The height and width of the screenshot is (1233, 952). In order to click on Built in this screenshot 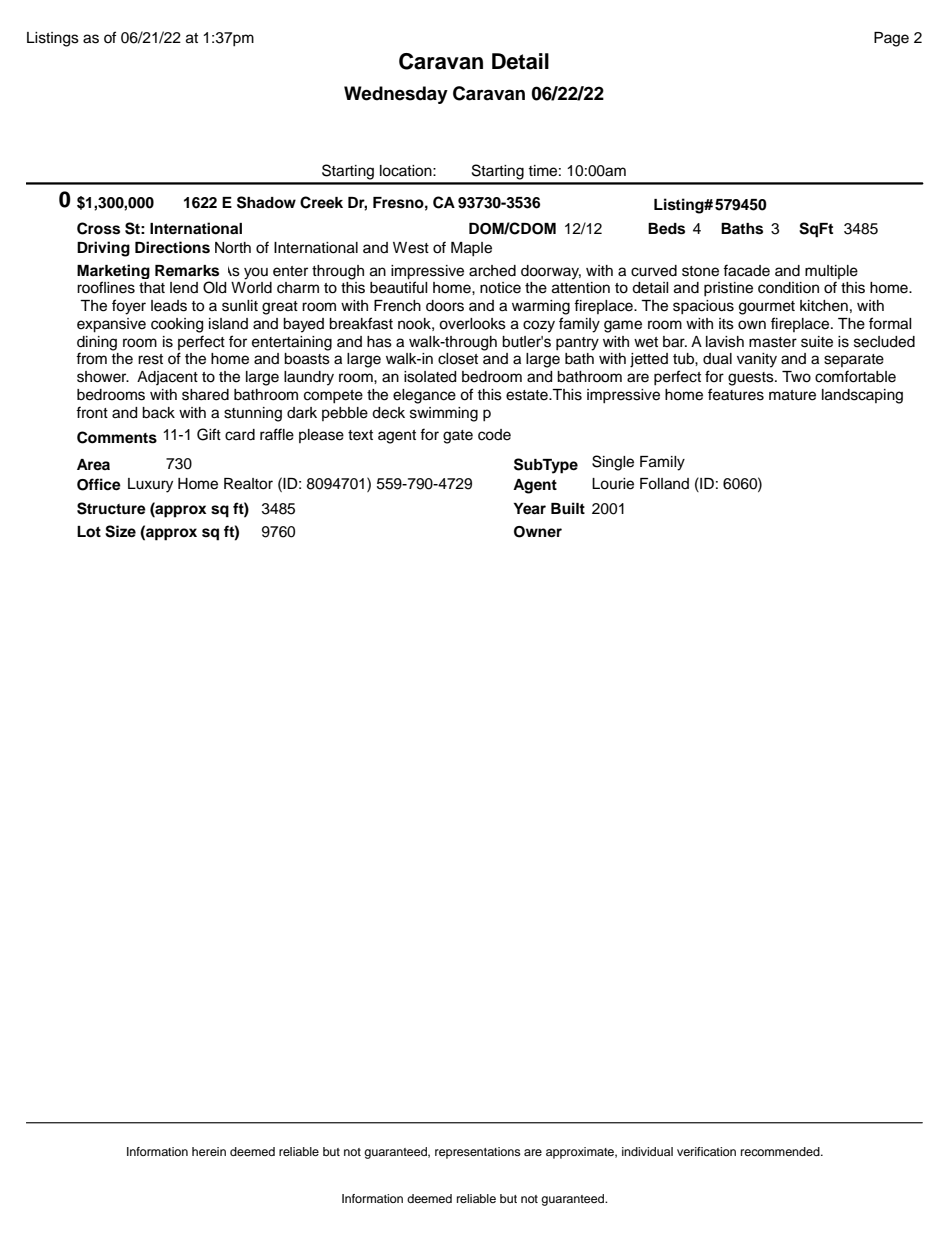, I will do `click(568, 508)`.
